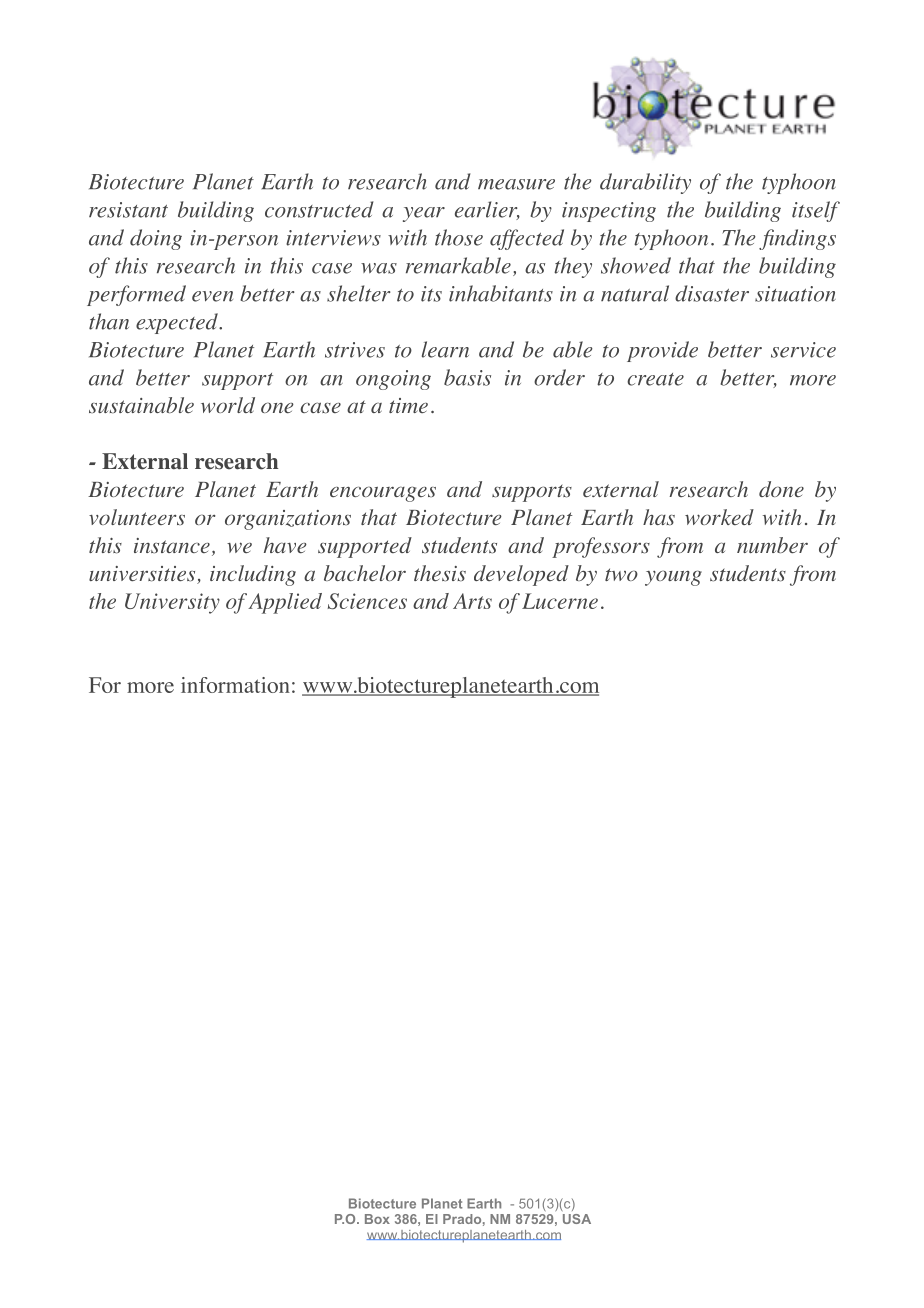 Image resolution: width=924 pixels, height=1308 pixels. Describe the element at coordinates (172, 603) in the screenshot. I see `University` at that location.
